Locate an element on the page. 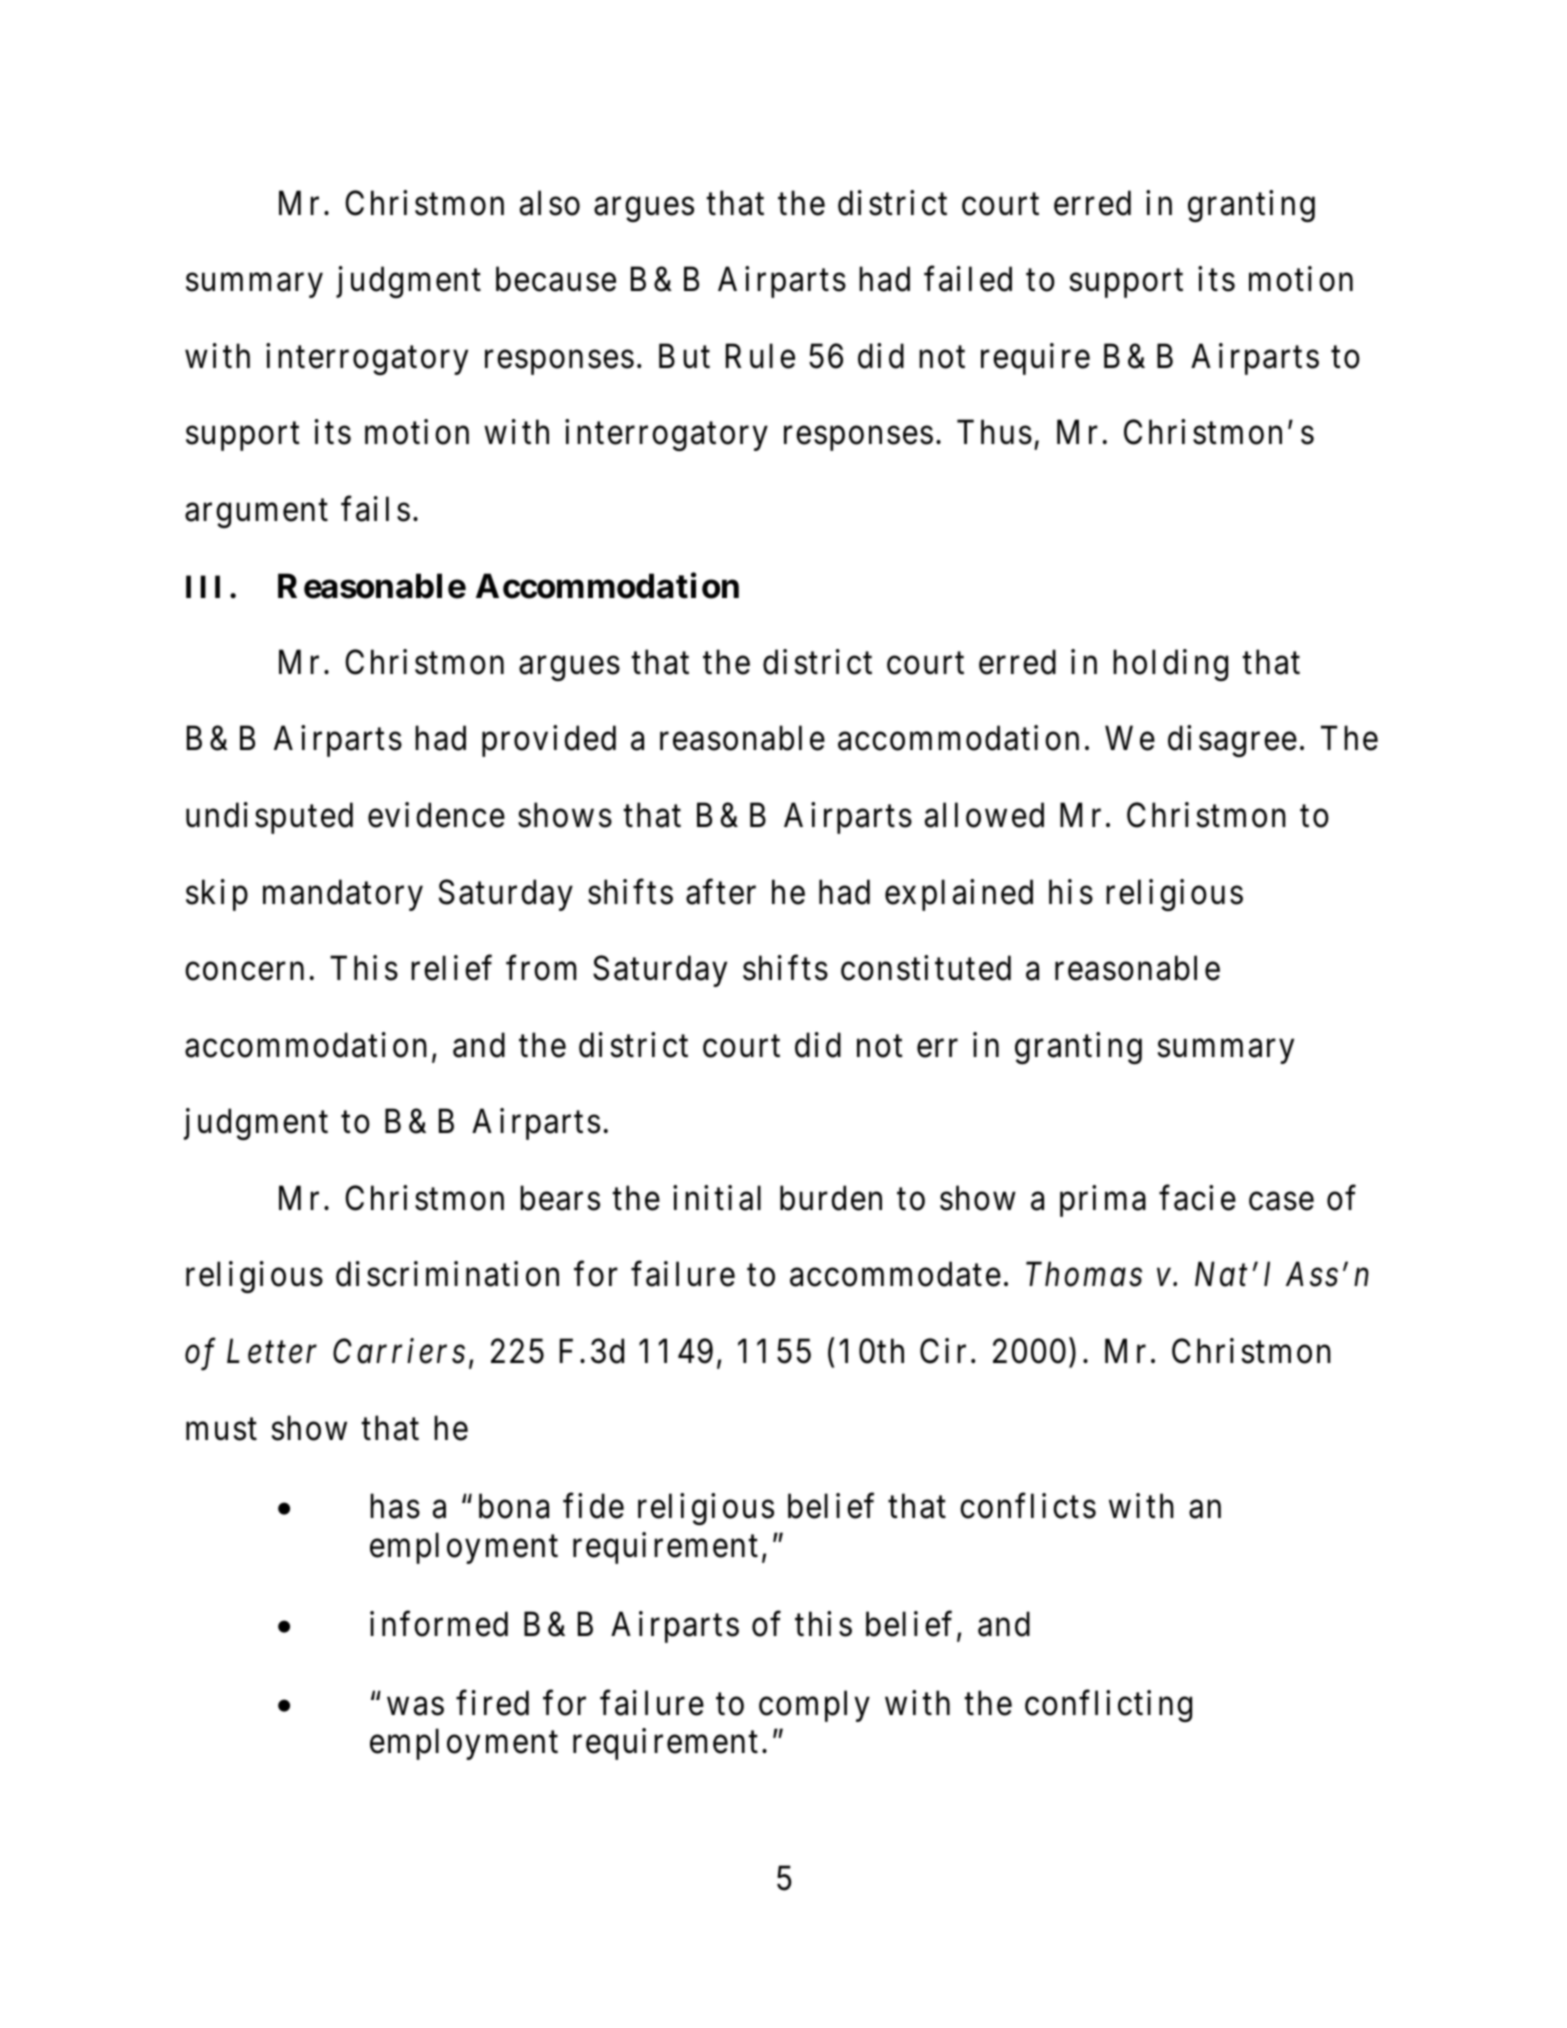 This page has width=1567, height=2028. explained is located at coordinates (959, 895).
